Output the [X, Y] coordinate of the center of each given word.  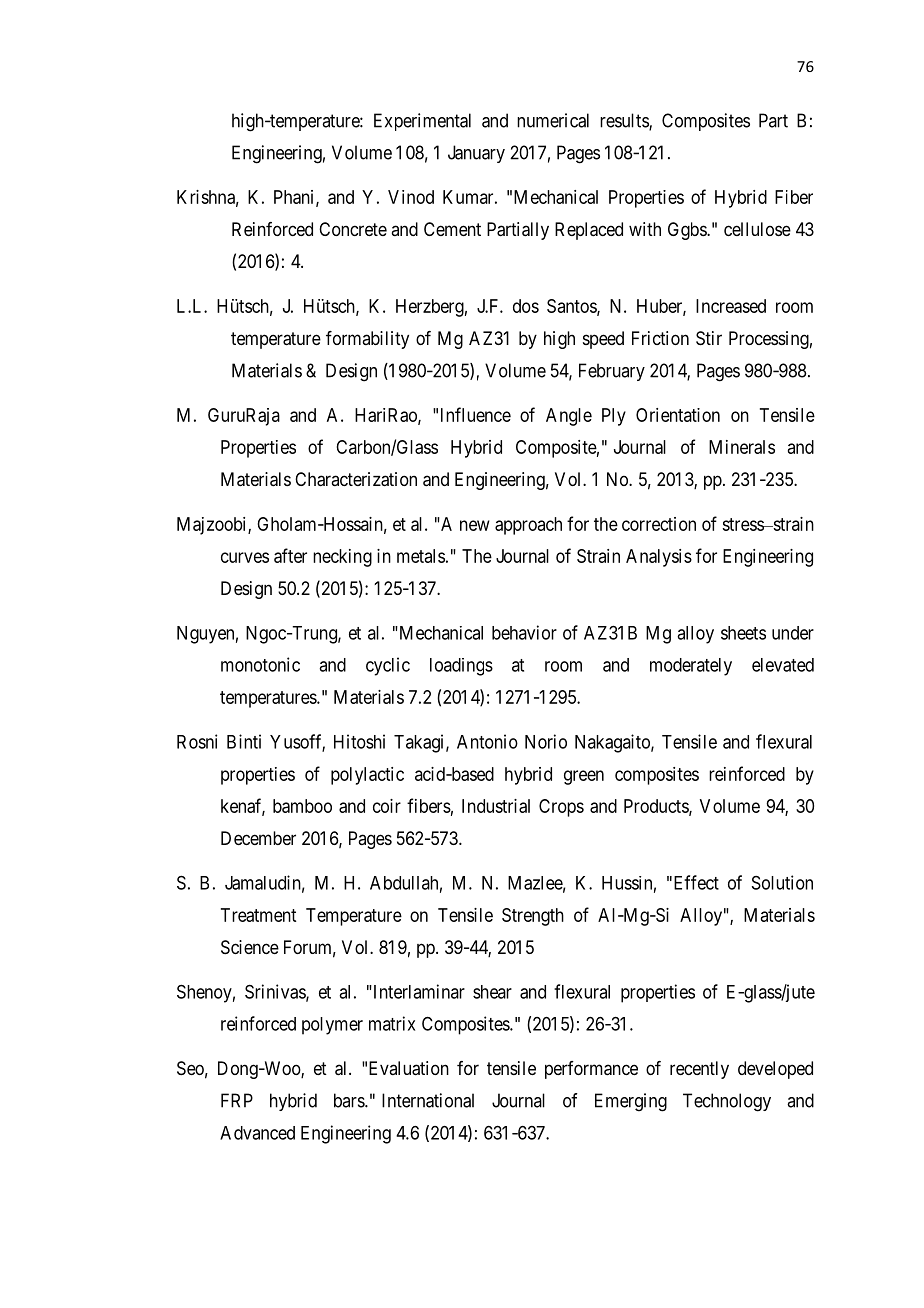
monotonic [260, 664]
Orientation [678, 415]
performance [591, 1070]
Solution [782, 882]
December [258, 838]
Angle [569, 417]
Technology [727, 1102]
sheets [743, 633]
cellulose [757, 229]
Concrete [353, 229]
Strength [533, 917]
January [476, 154]
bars [350, 1100]
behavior [524, 632]
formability [367, 340]
